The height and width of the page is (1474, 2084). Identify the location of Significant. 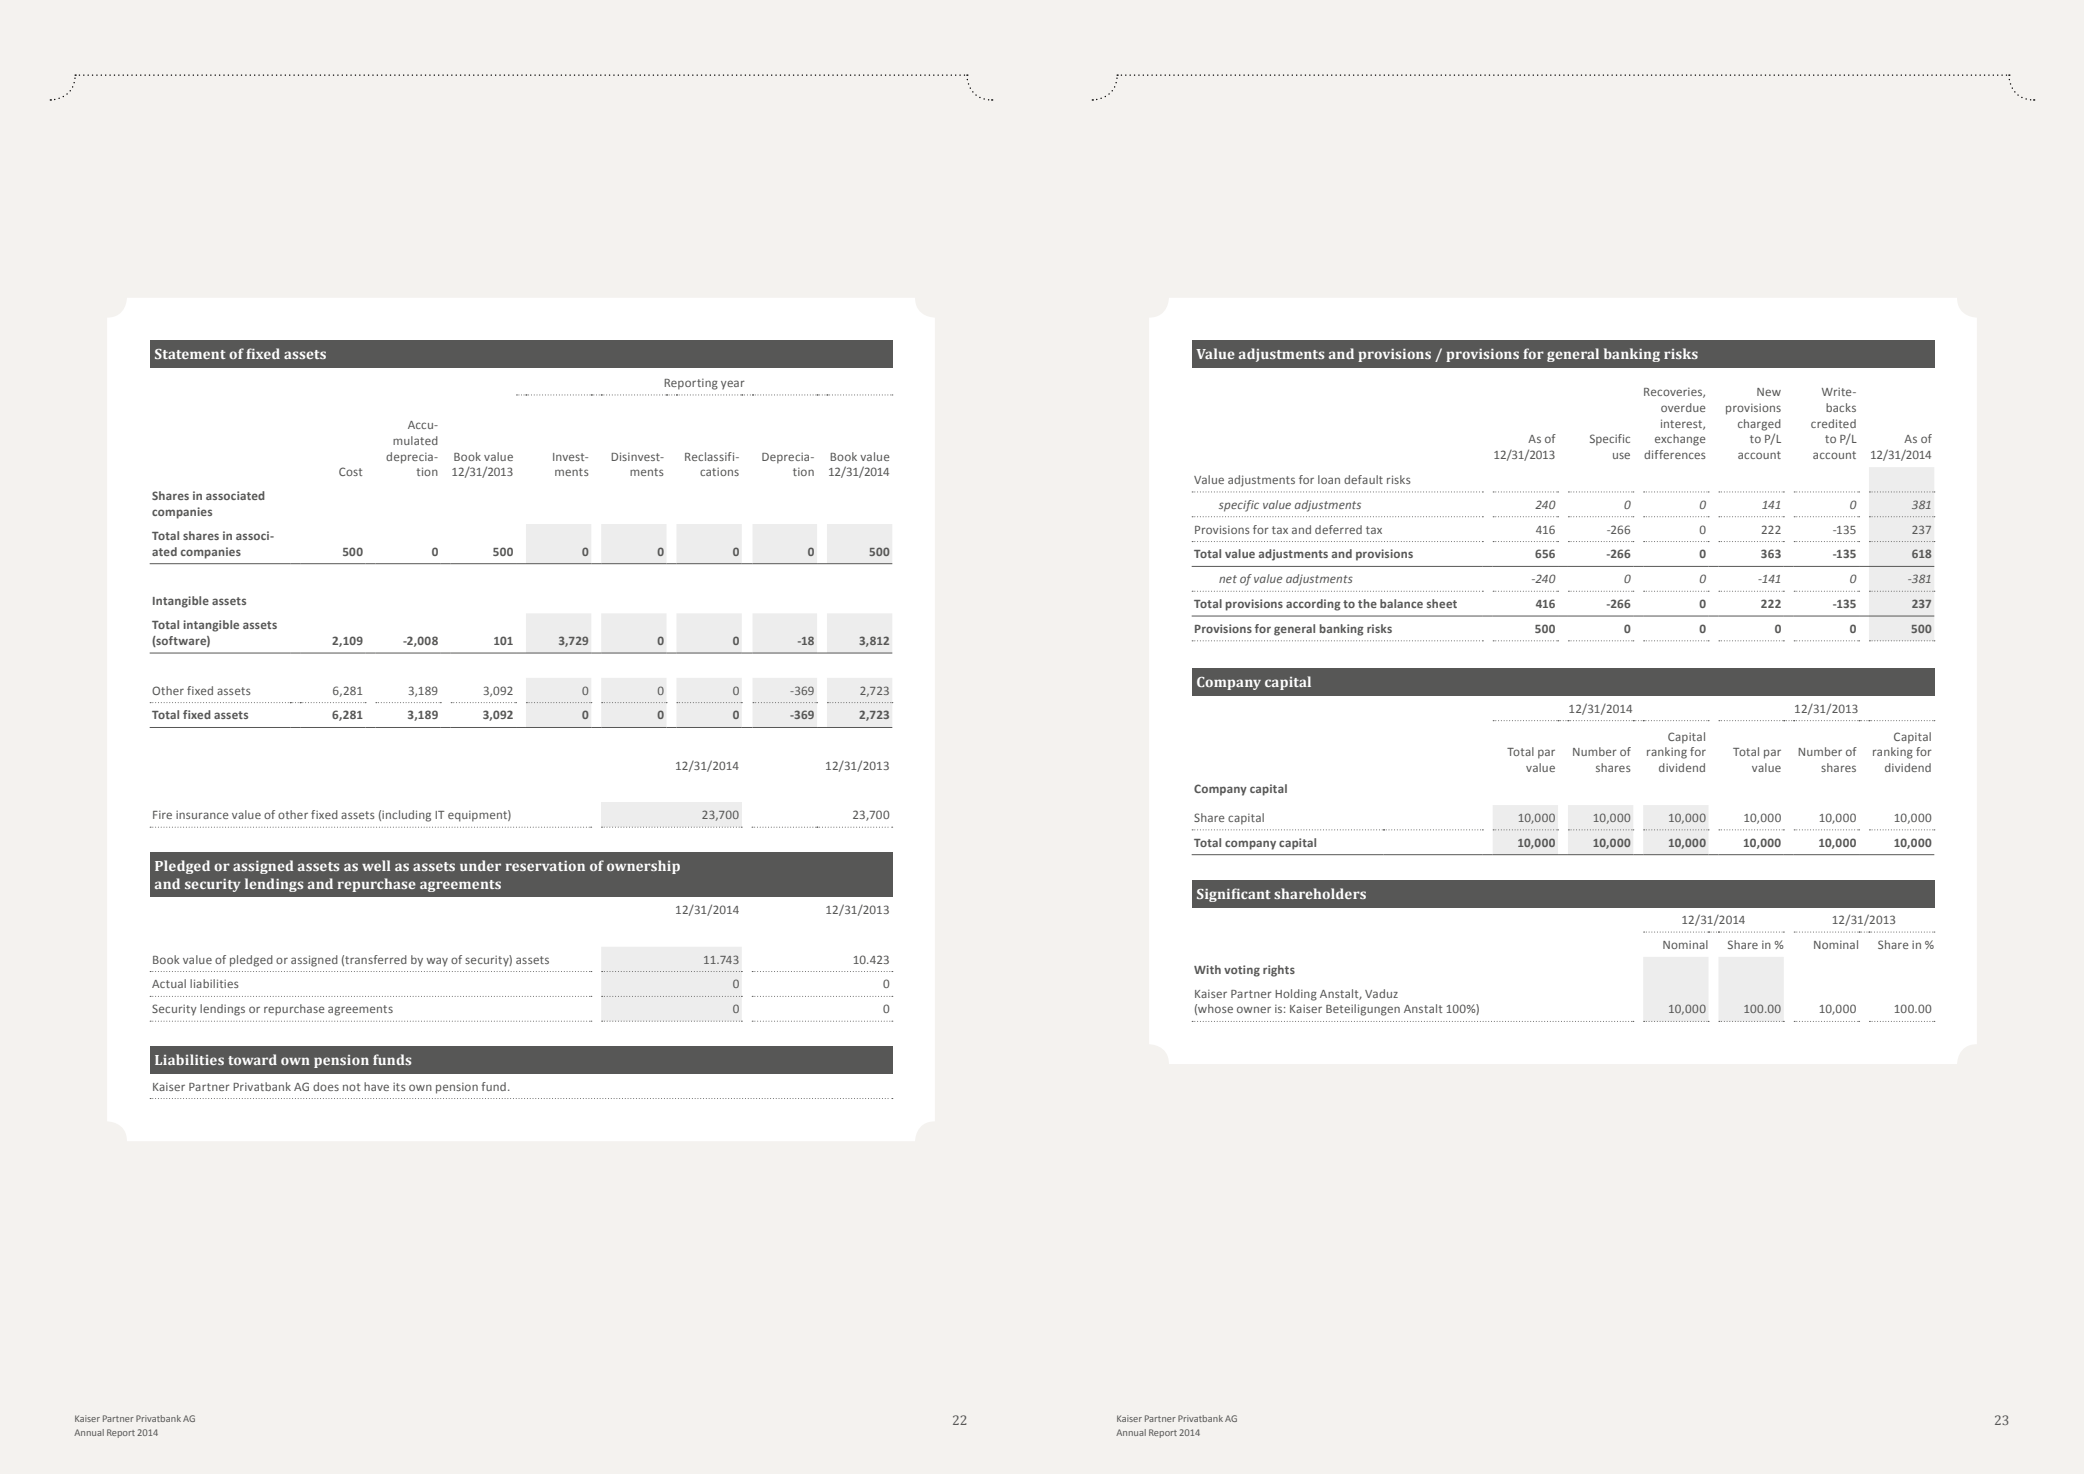
(1234, 895).
